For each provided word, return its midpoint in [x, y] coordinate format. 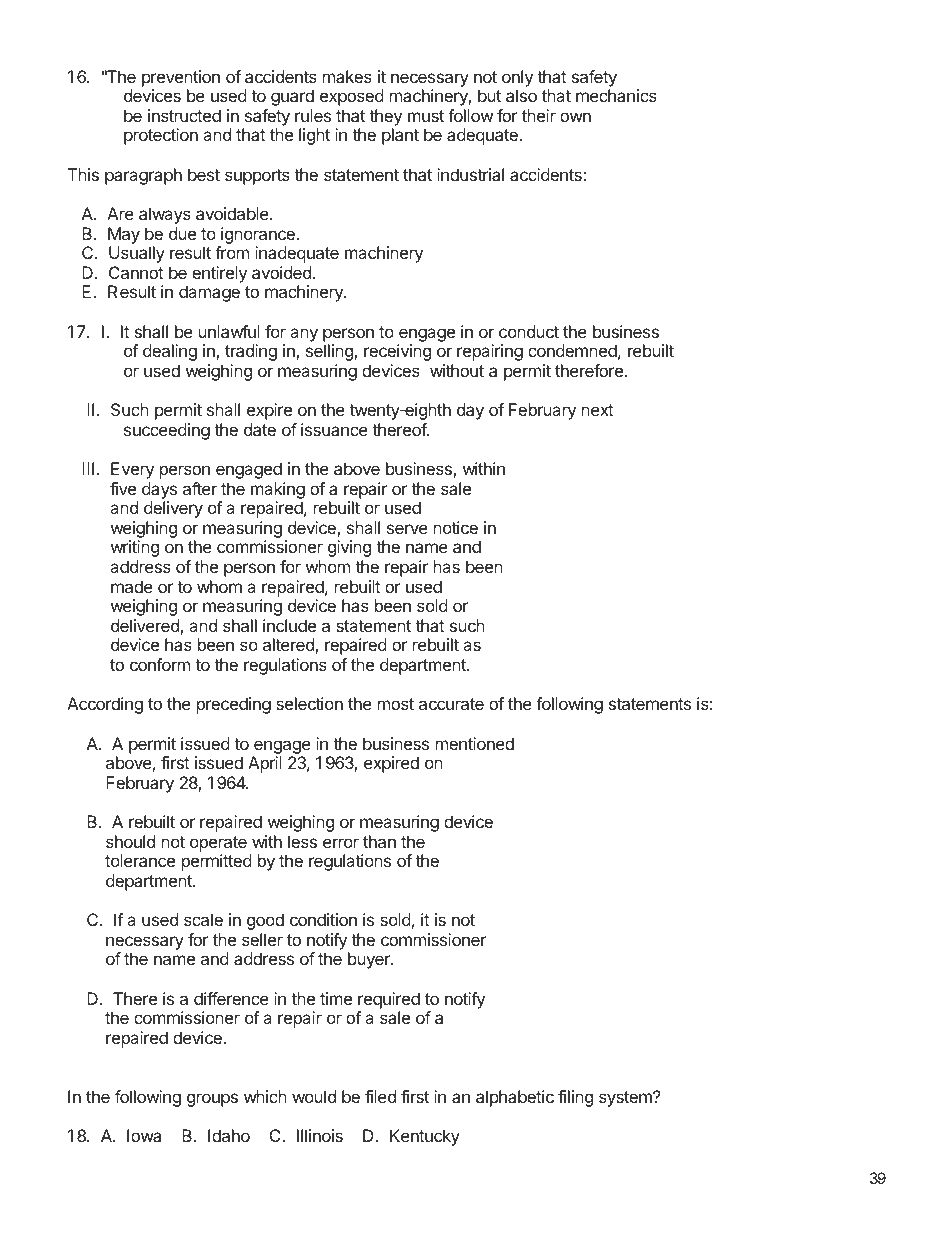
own [575, 117]
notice [456, 527]
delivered [146, 627]
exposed [352, 97]
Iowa [144, 1135]
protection [161, 136]
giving [349, 548]
